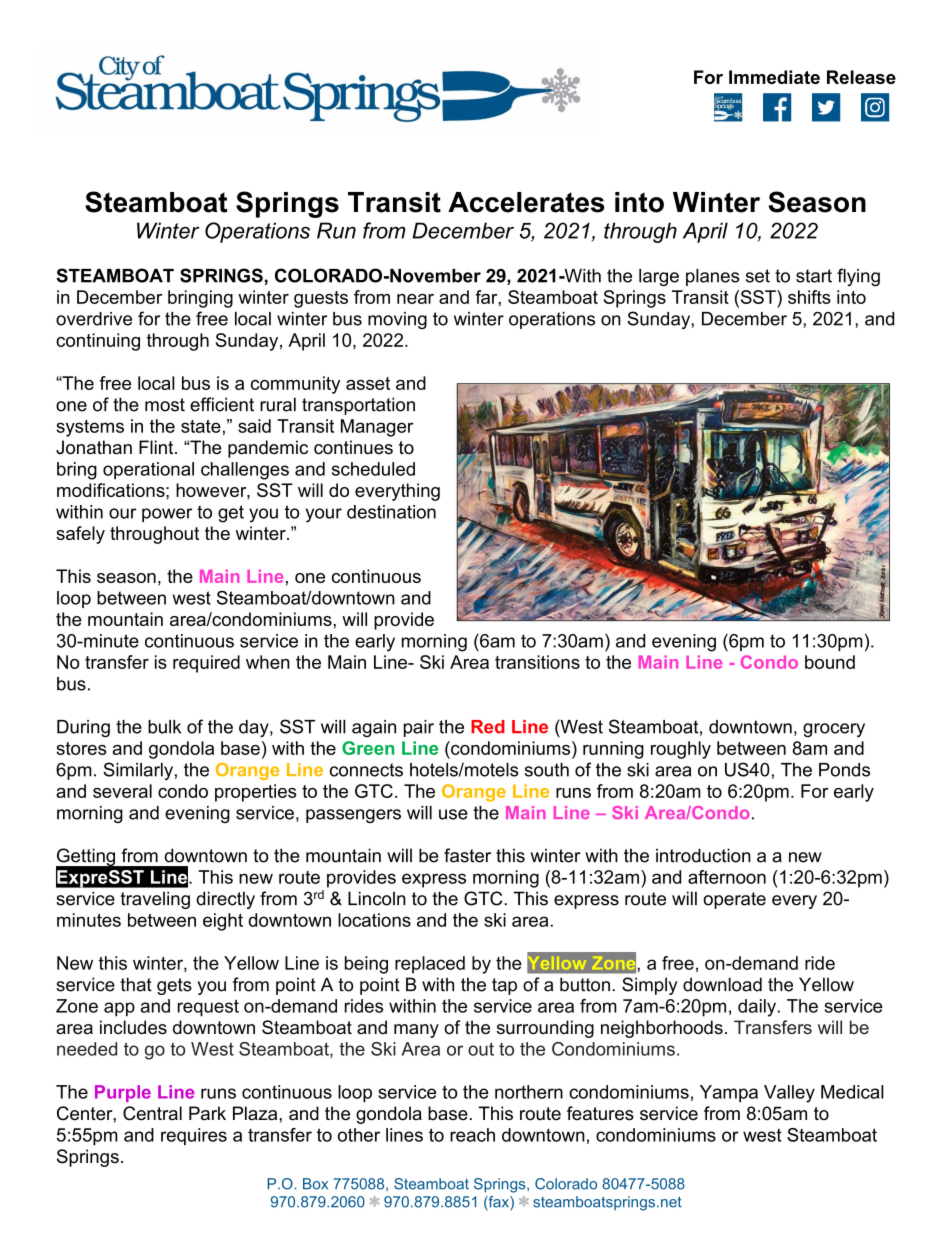  Describe the element at coordinates (165, 405) in the screenshot. I see `most` at that location.
